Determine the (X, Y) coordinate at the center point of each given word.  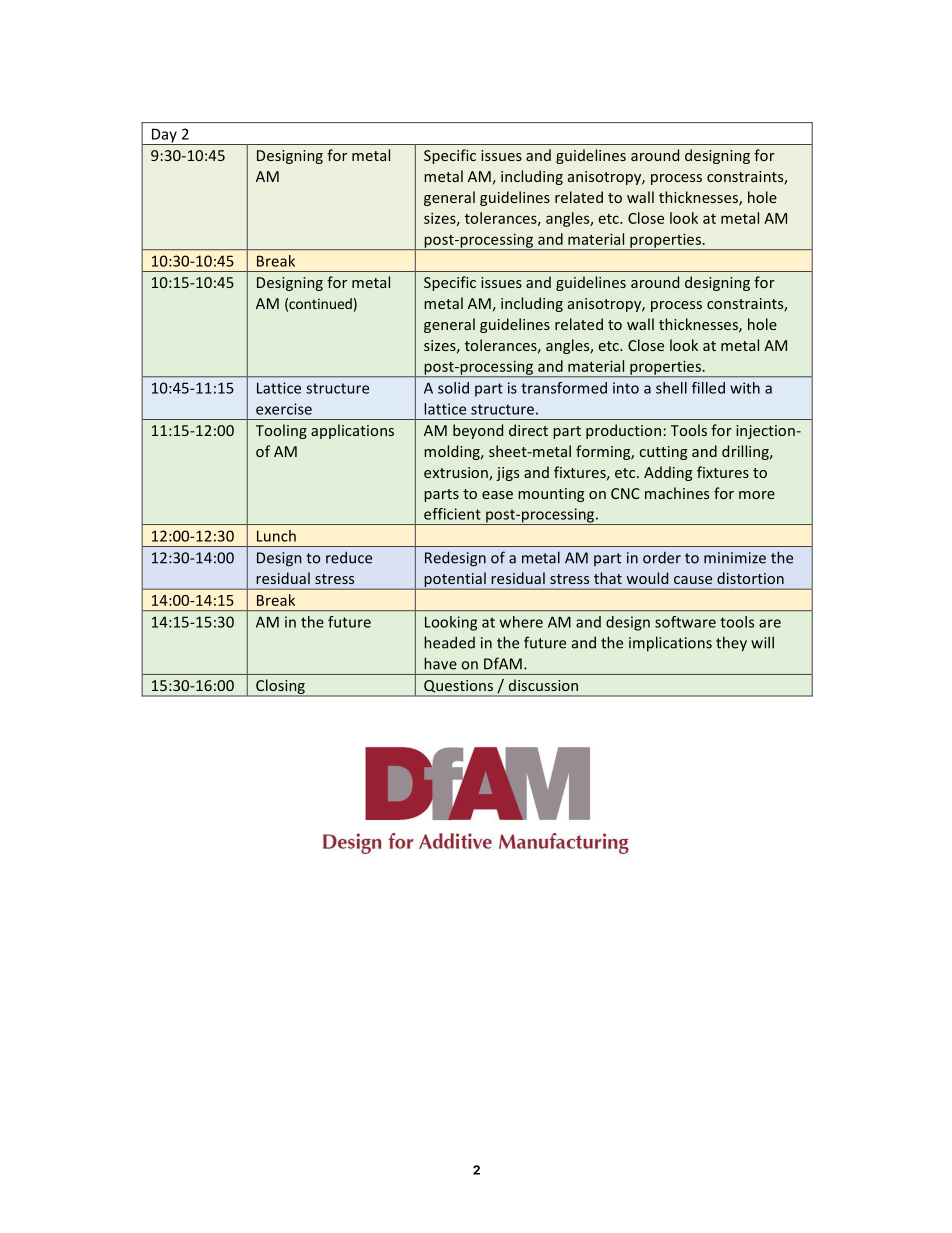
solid (453, 388)
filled (708, 388)
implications (670, 644)
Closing (280, 687)
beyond (478, 431)
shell (671, 388)
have (440, 663)
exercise (284, 409)
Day (164, 137)
